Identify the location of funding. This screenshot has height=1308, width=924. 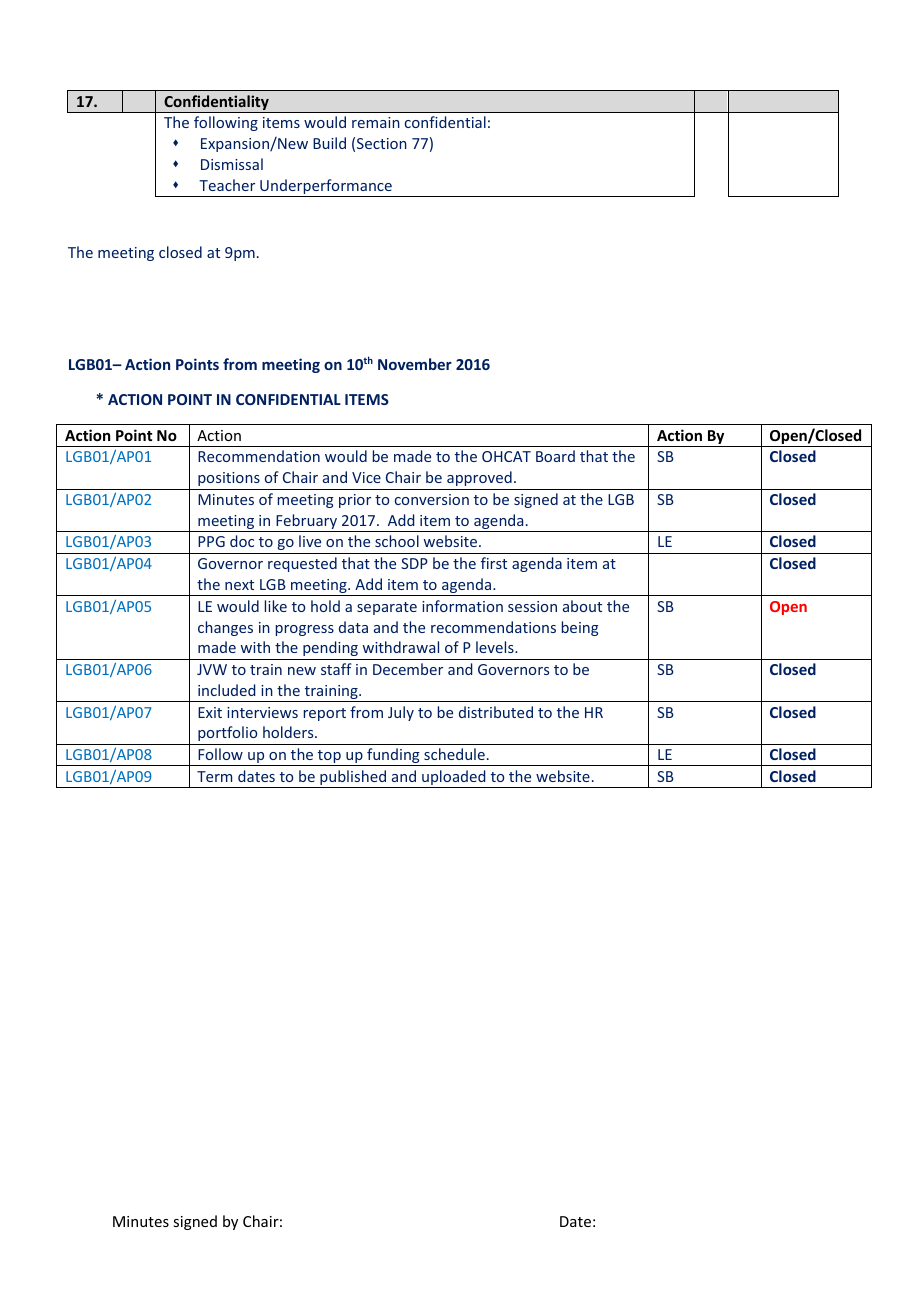
(393, 757).
